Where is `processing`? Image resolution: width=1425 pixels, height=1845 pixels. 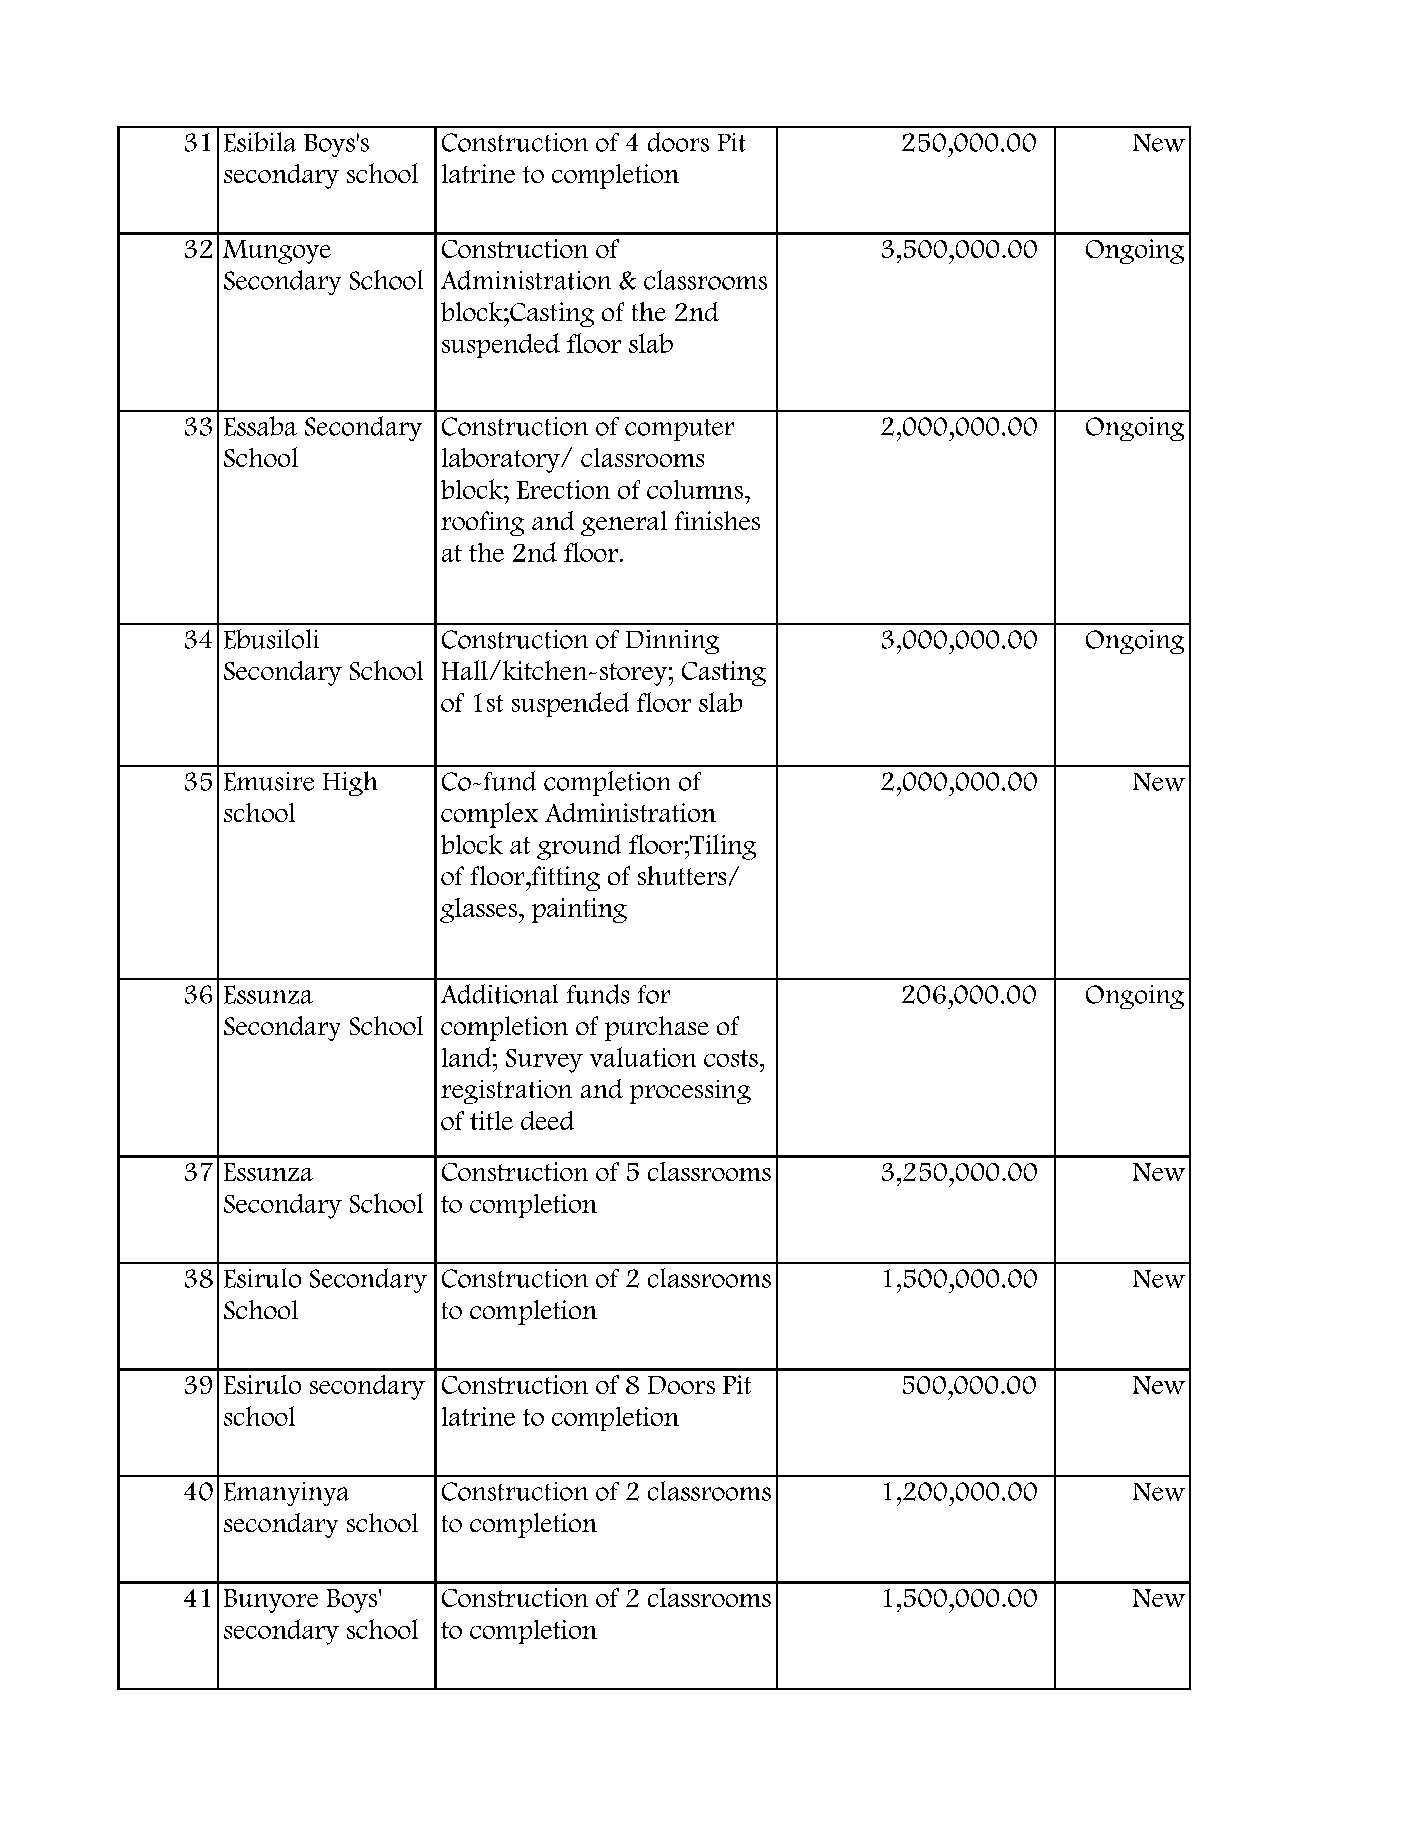
processing is located at coordinates (690, 1092).
